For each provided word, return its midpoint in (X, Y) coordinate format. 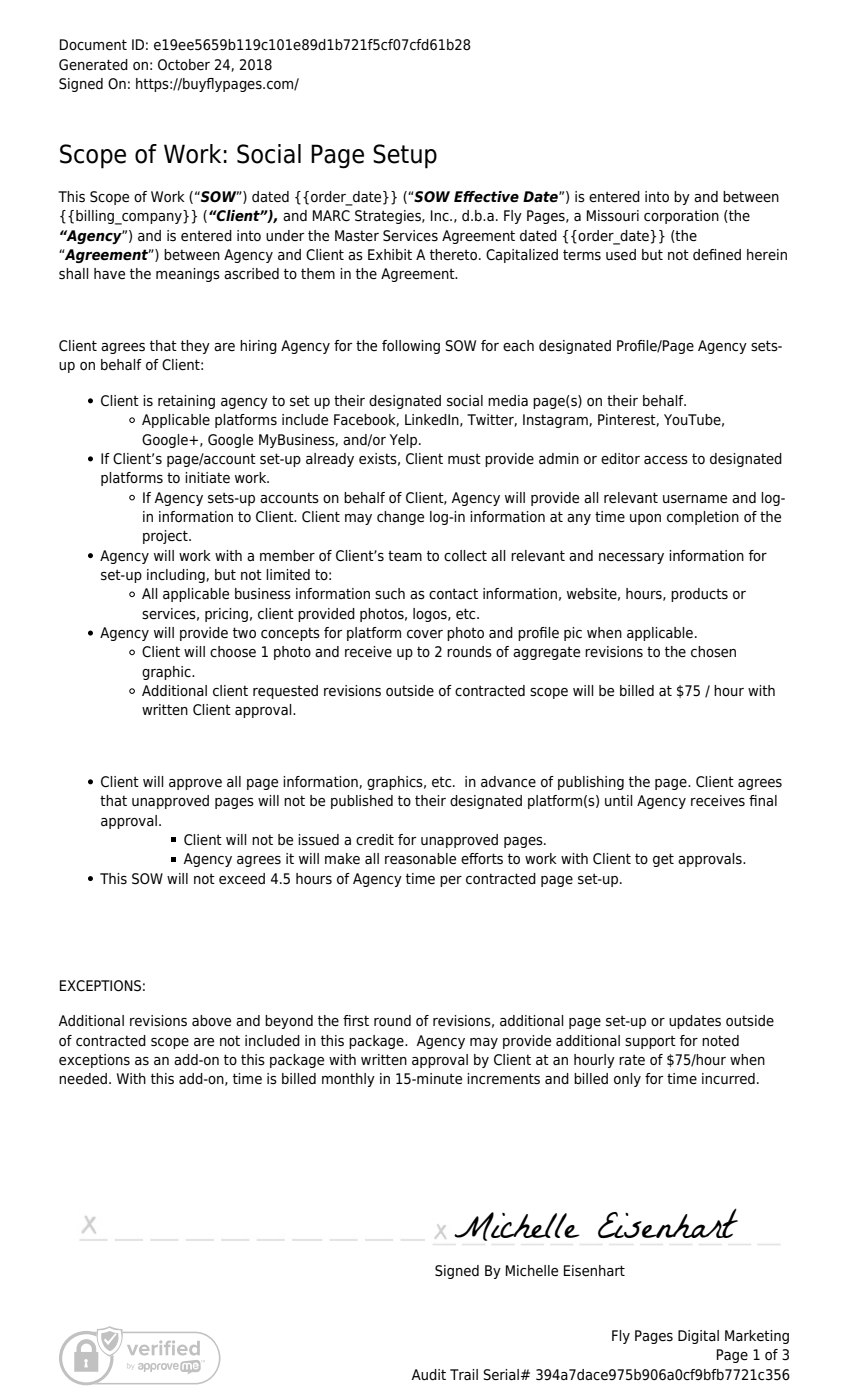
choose (233, 651)
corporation (681, 217)
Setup (405, 156)
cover (425, 634)
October (184, 65)
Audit (428, 1374)
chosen (713, 652)
